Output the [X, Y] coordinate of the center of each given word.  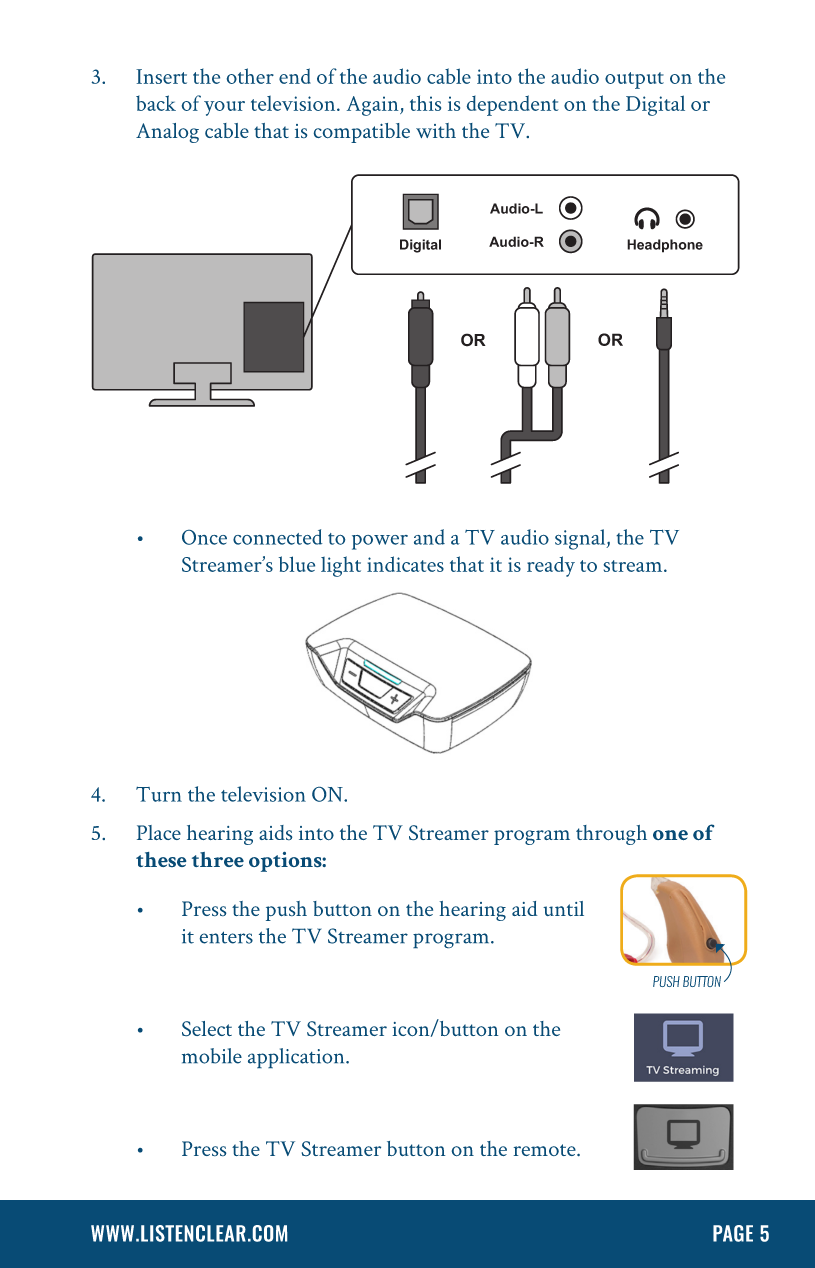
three [218, 859]
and [429, 537]
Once [204, 537]
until [563, 908]
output [634, 80]
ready [551, 566]
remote [546, 1150]
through [611, 835]
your [224, 108]
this [425, 103]
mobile [212, 1056]
